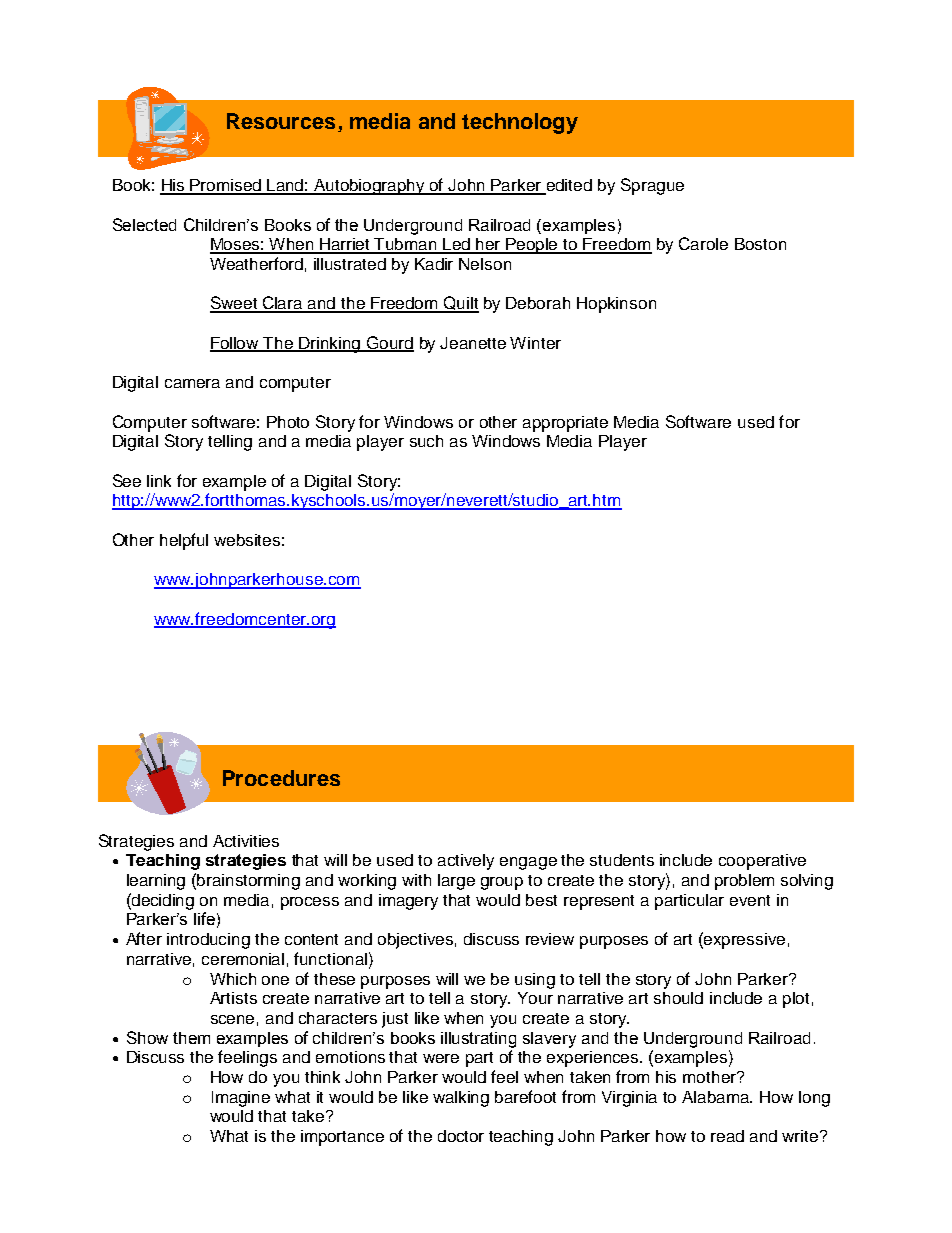 The image size is (952, 1233). Describe the element at coordinates (717, 1097) in the image. I see `Alabama` at that location.
